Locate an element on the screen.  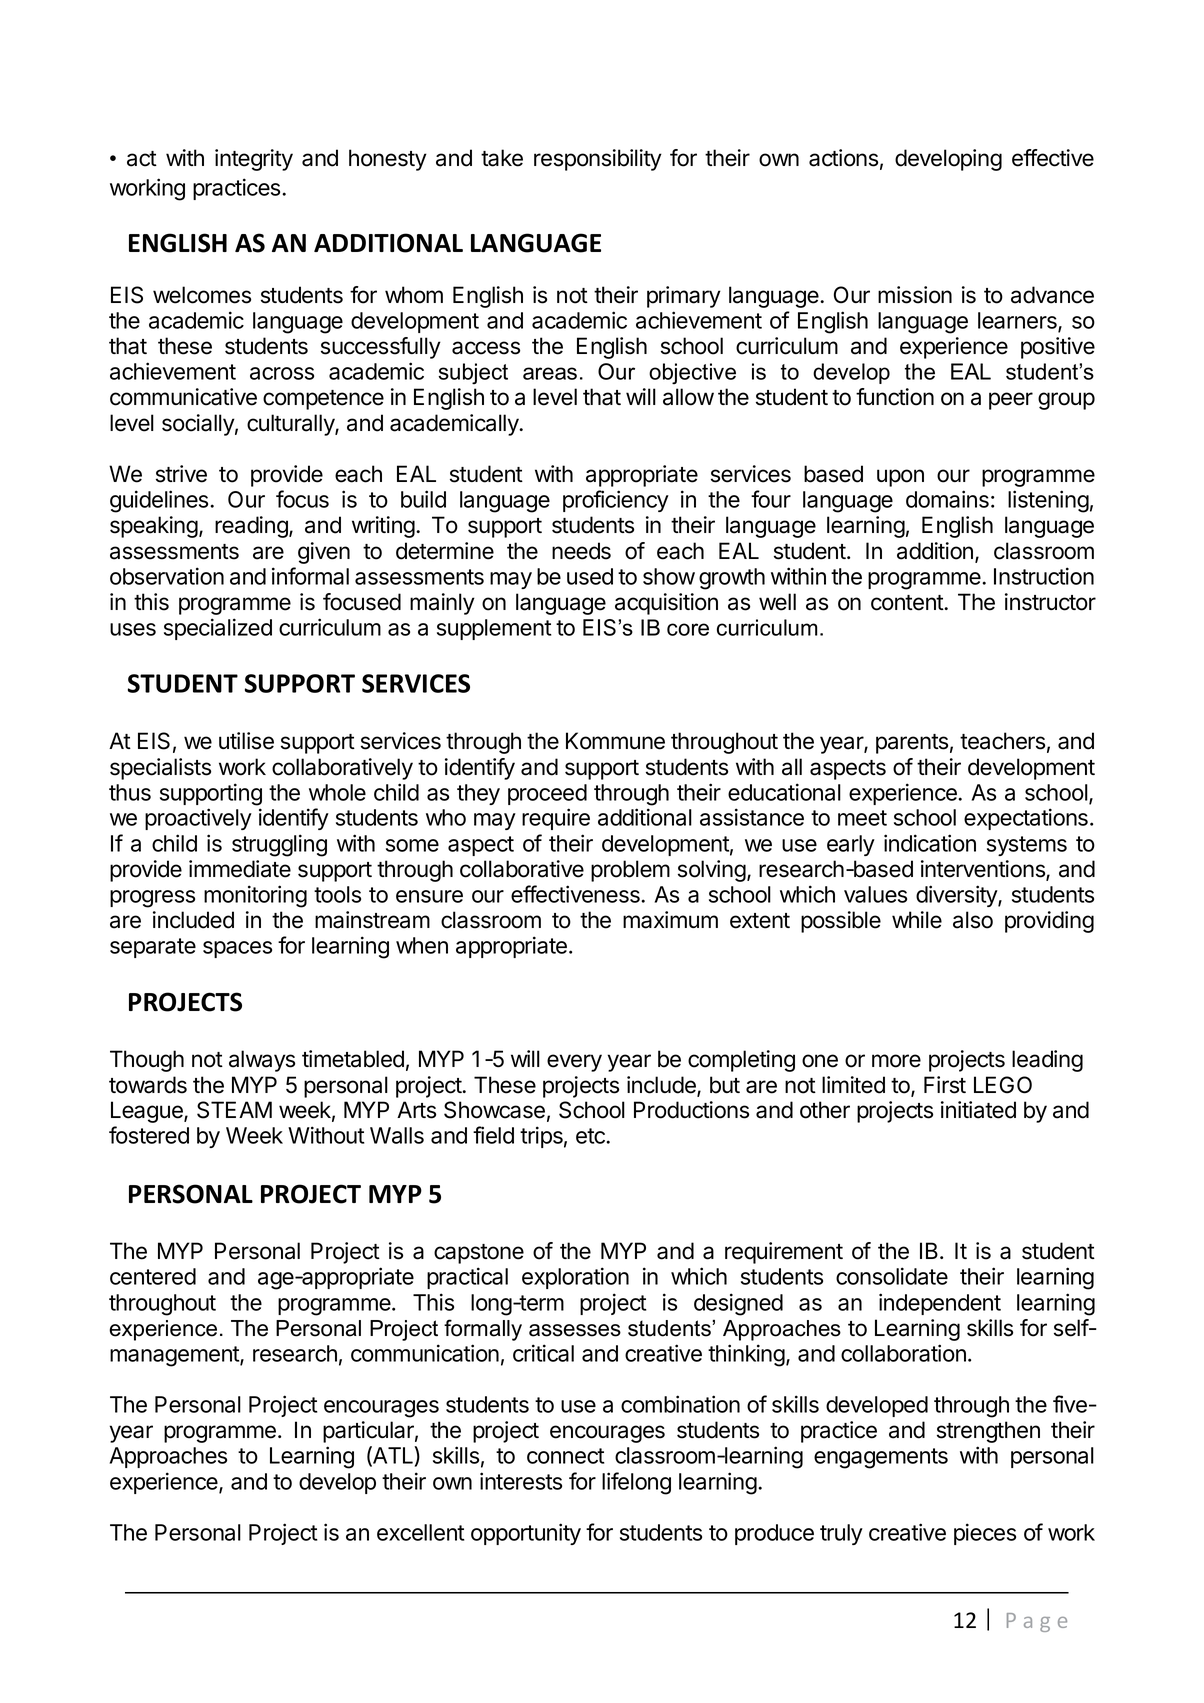
indication is located at coordinates (930, 843).
